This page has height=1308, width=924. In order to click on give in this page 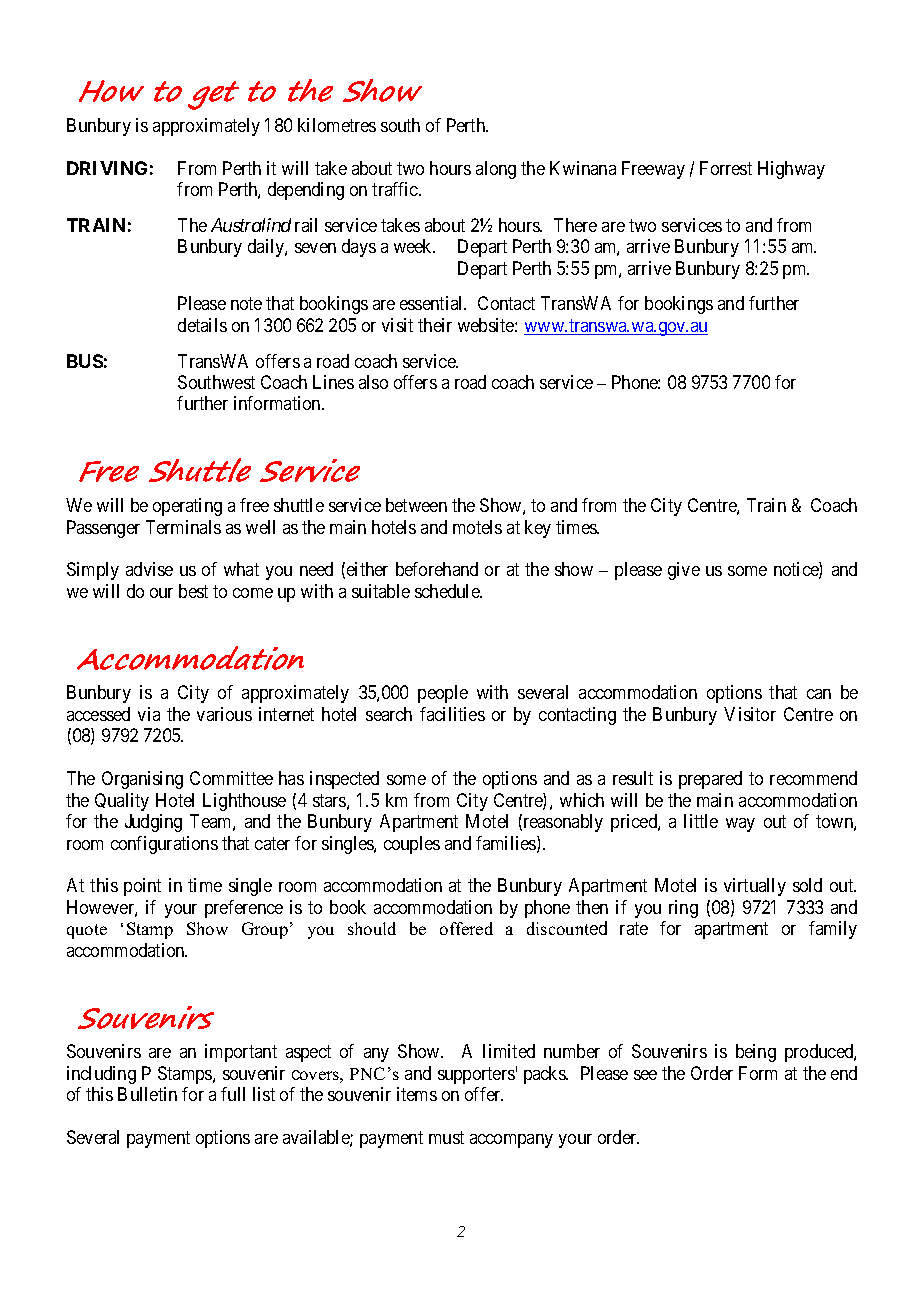, I will do `click(684, 571)`.
